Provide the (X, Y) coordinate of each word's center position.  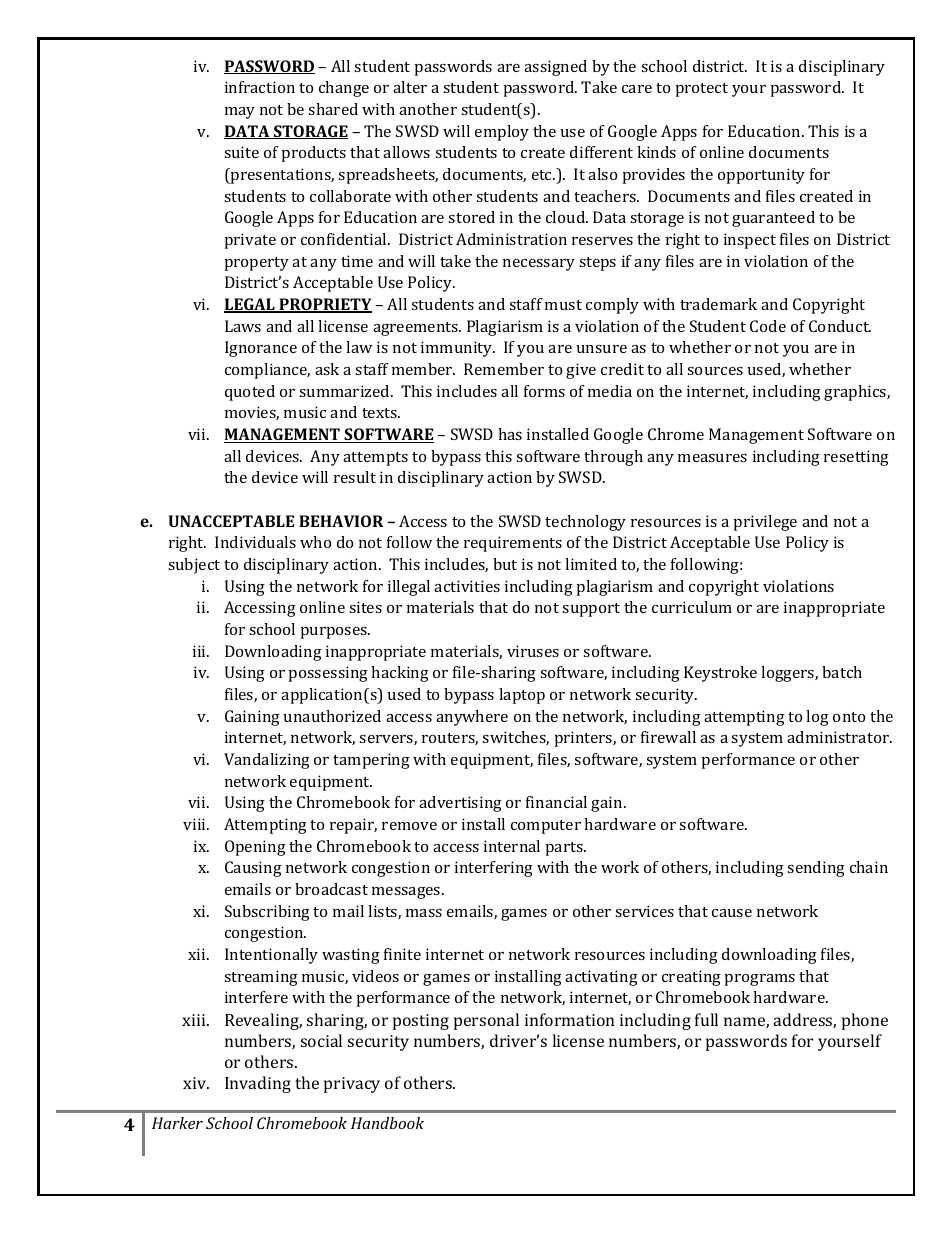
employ (502, 133)
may (240, 113)
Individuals (255, 542)
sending (816, 869)
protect (702, 90)
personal (486, 1021)
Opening (255, 848)
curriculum (692, 607)
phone (865, 1021)
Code (768, 326)
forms (544, 391)
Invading (258, 1084)
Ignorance (261, 349)
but (505, 564)
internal (512, 846)
